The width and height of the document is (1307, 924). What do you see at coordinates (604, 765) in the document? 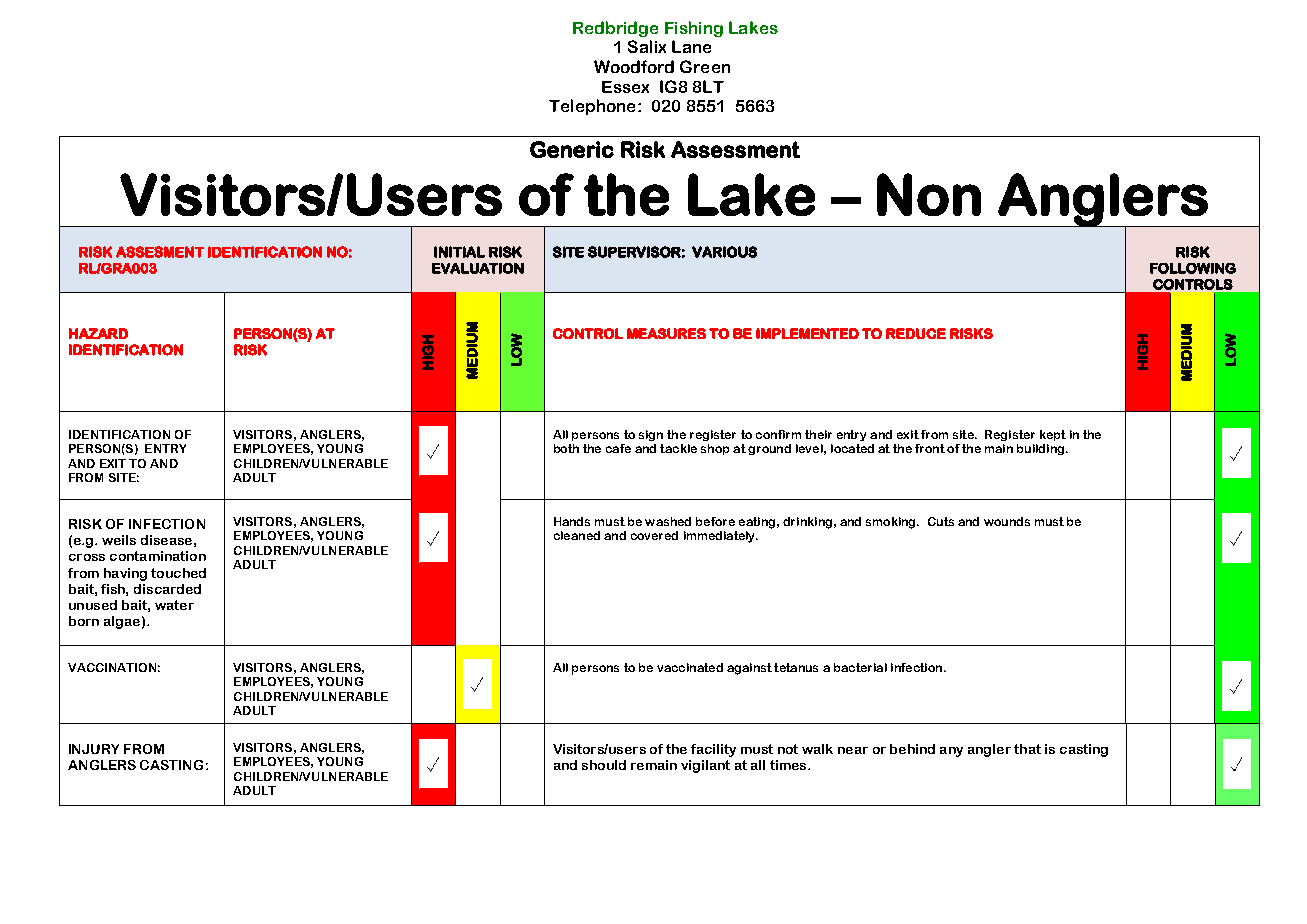
I see `should` at bounding box center [604, 765].
